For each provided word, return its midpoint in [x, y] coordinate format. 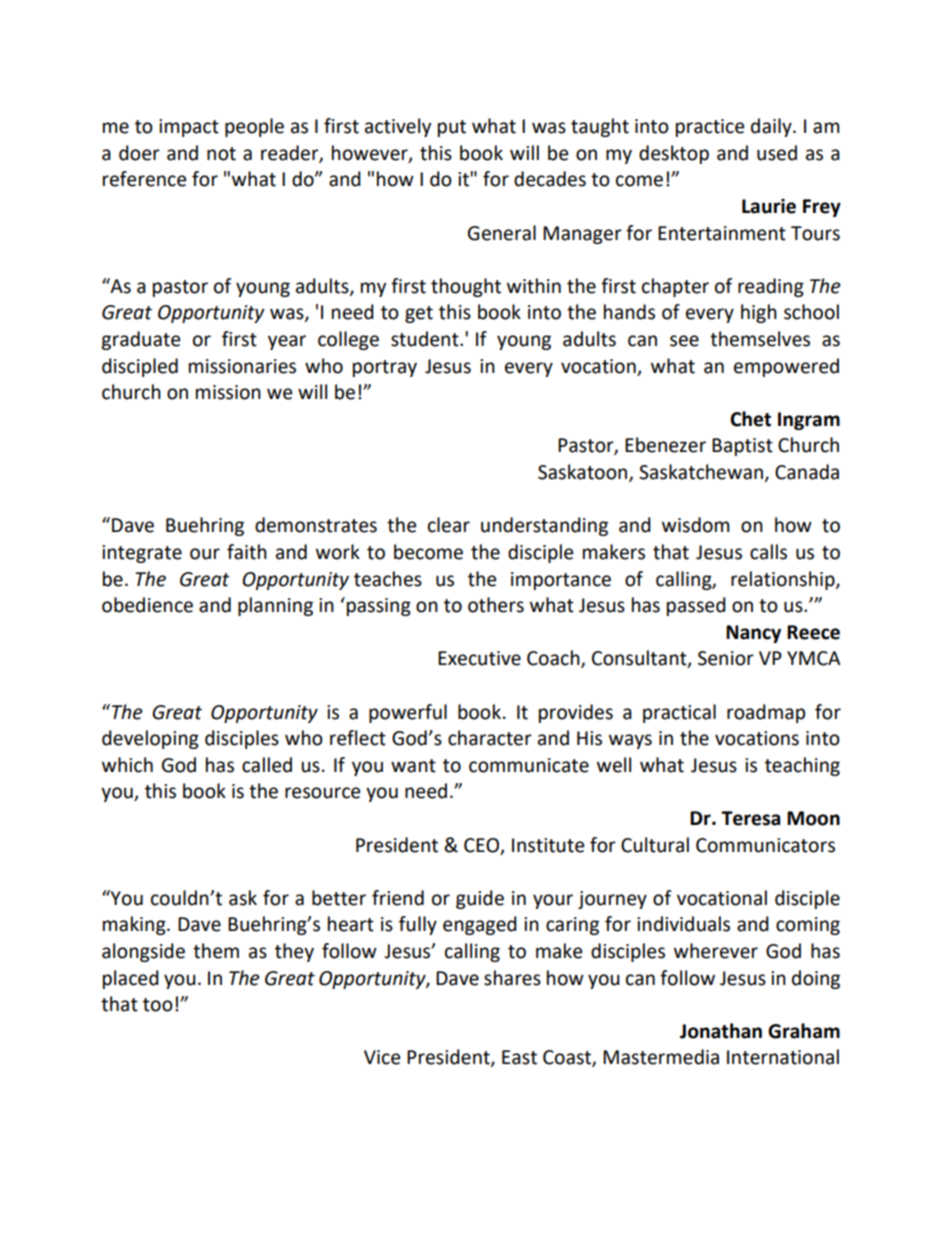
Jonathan [721, 1031]
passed [696, 606]
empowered [786, 367]
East [519, 1057]
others [496, 605]
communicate [529, 765]
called [267, 765]
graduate [140, 340]
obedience [147, 605]
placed [131, 979]
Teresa [750, 818]
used [777, 153]
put [452, 128]
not [221, 154]
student [426, 339]
